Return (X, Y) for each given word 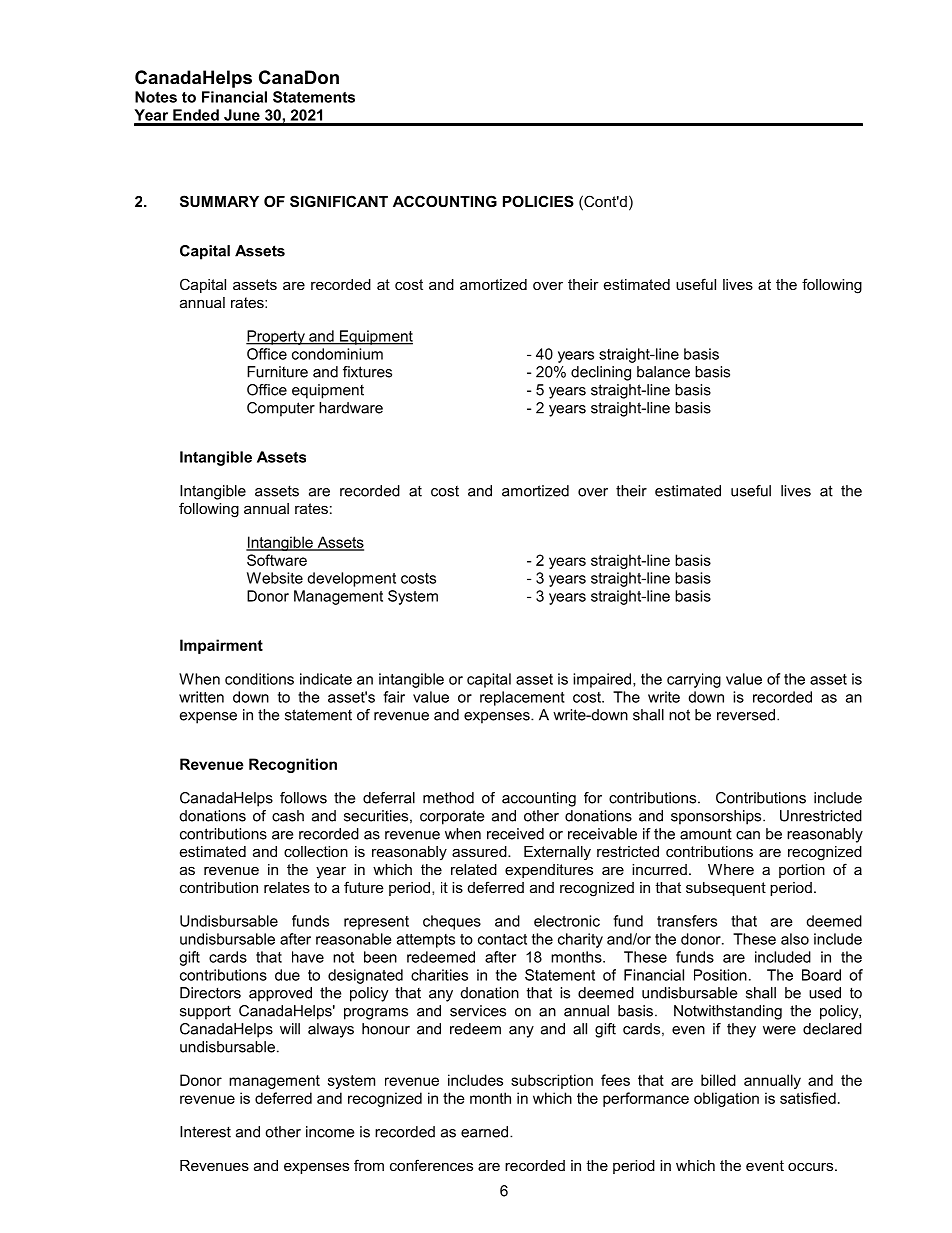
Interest (205, 1132)
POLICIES (538, 201)
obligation (726, 1099)
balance (663, 372)
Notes (156, 97)
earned (486, 1132)
